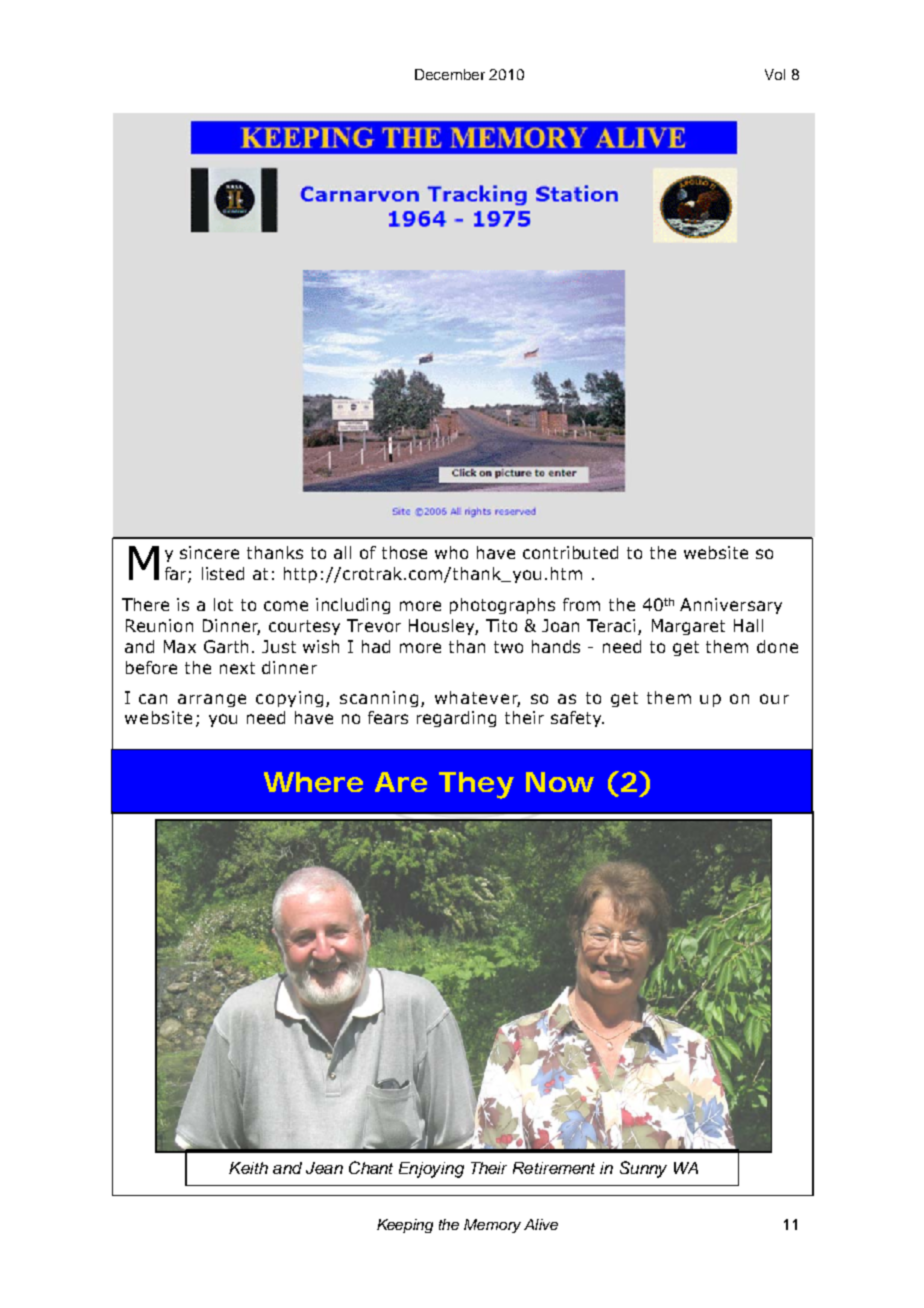 This page has width=924, height=1308. I want to click on Enjoying, so click(431, 1170).
